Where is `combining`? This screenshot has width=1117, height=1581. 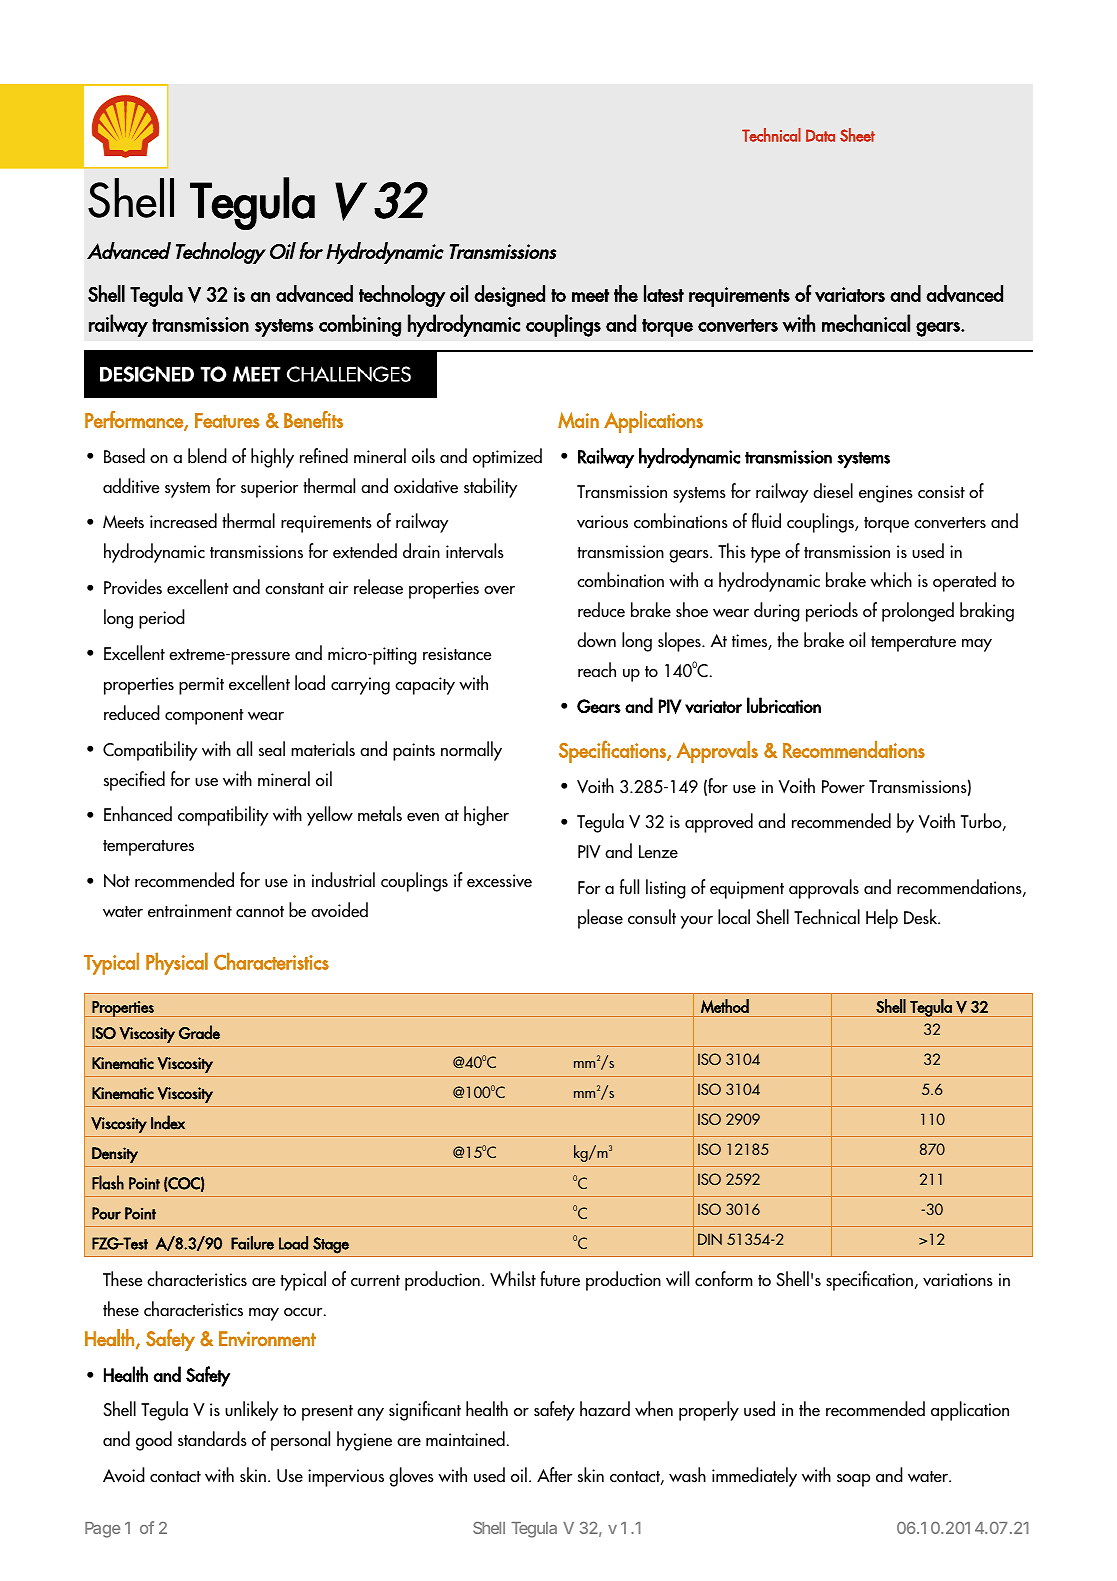 combining is located at coordinates (360, 325).
